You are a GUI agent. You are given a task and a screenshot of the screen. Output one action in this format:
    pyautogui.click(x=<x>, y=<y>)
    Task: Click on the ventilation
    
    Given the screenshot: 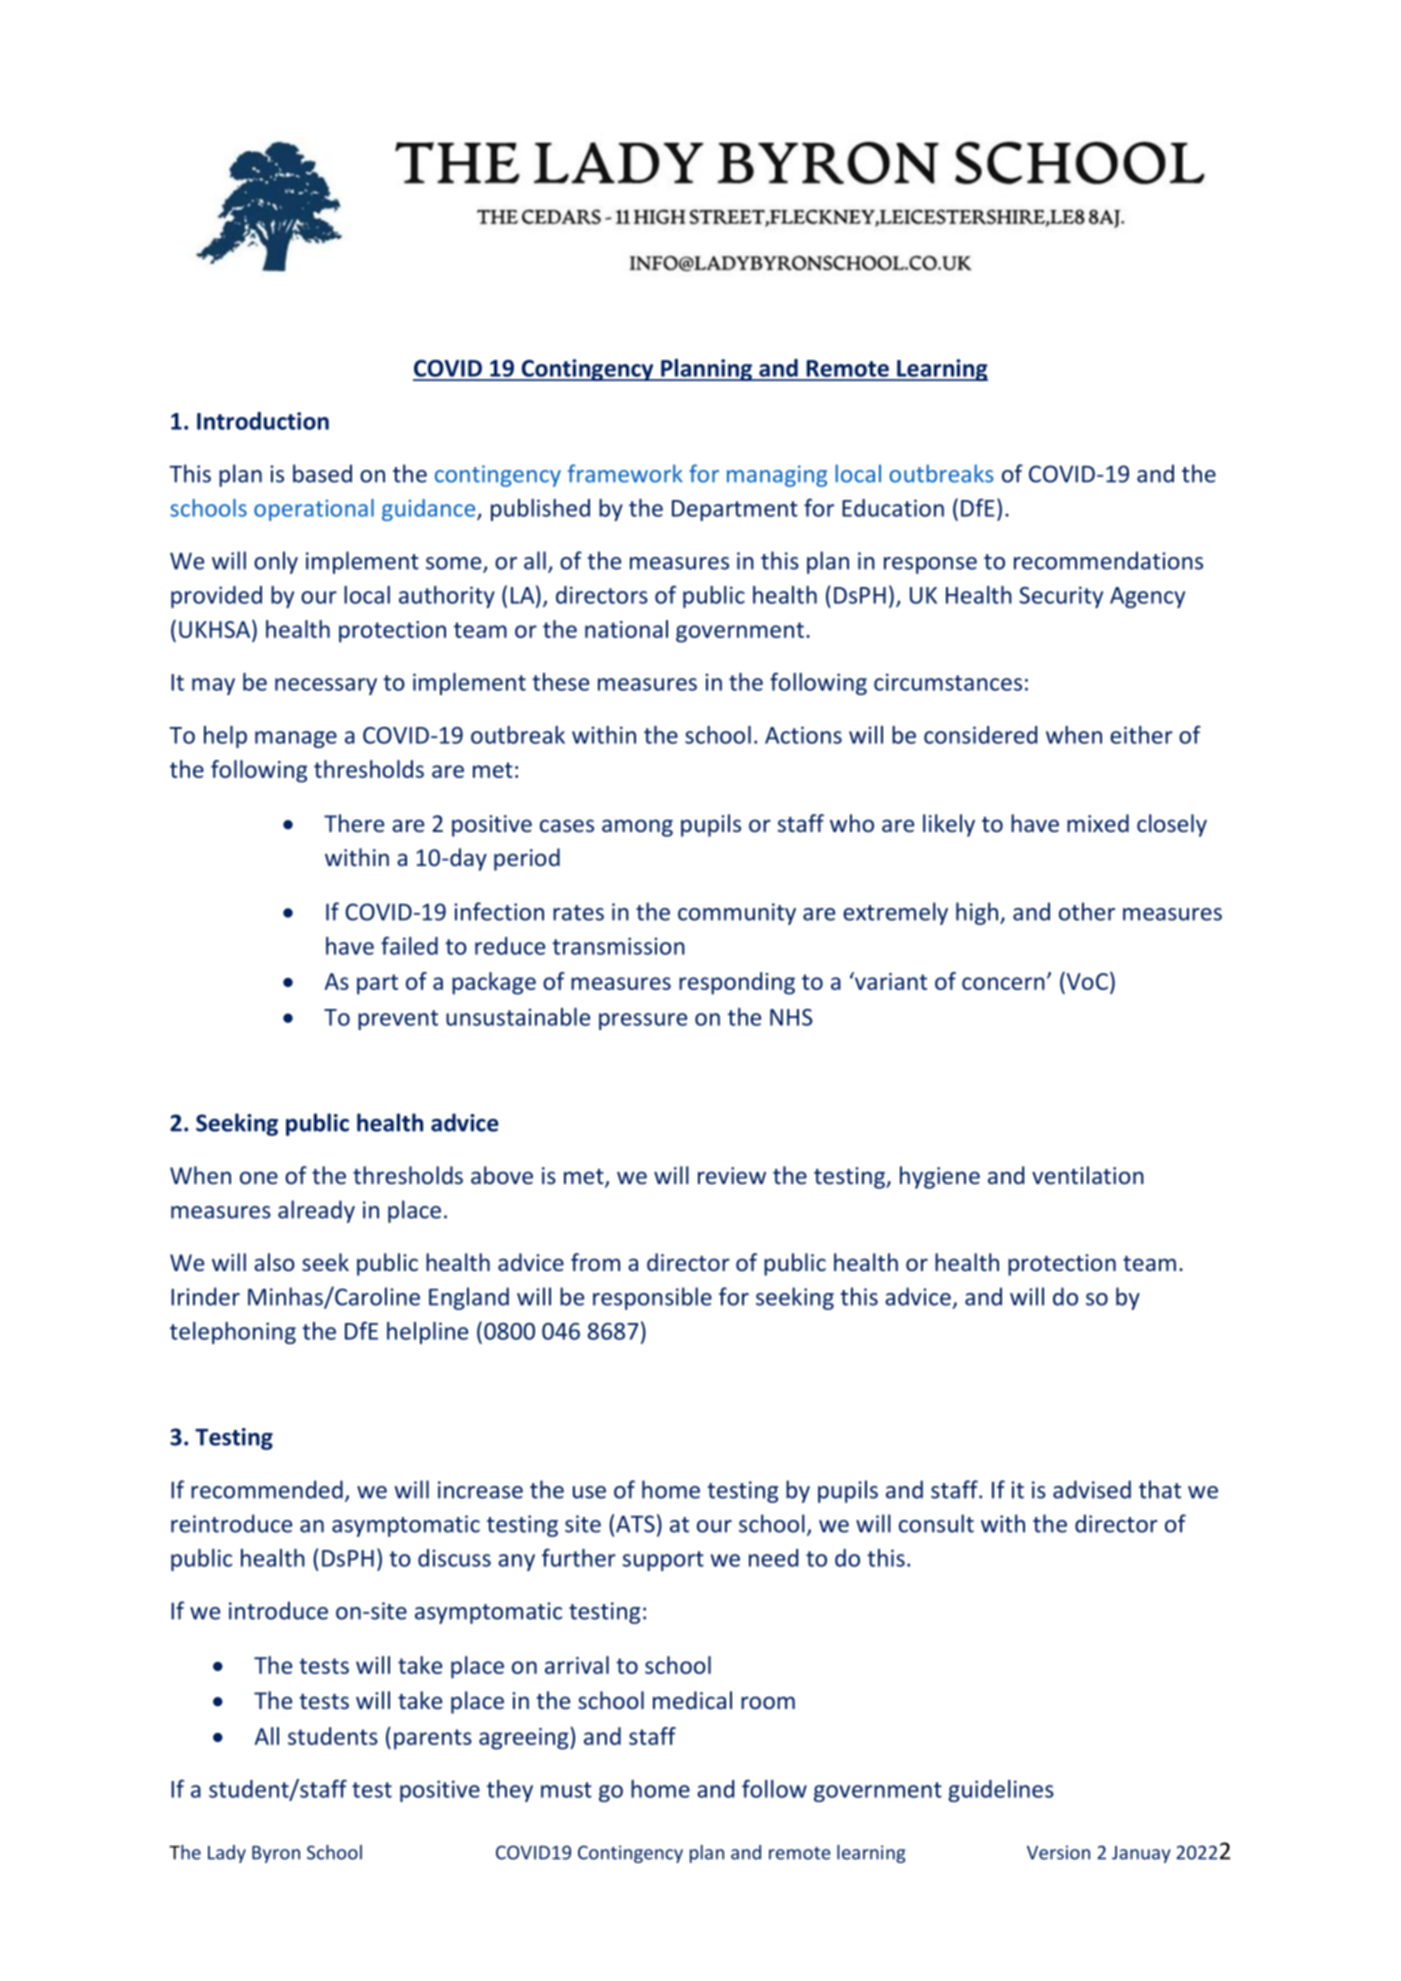 What is the action you would take?
    pyautogui.click(x=1088, y=1175)
